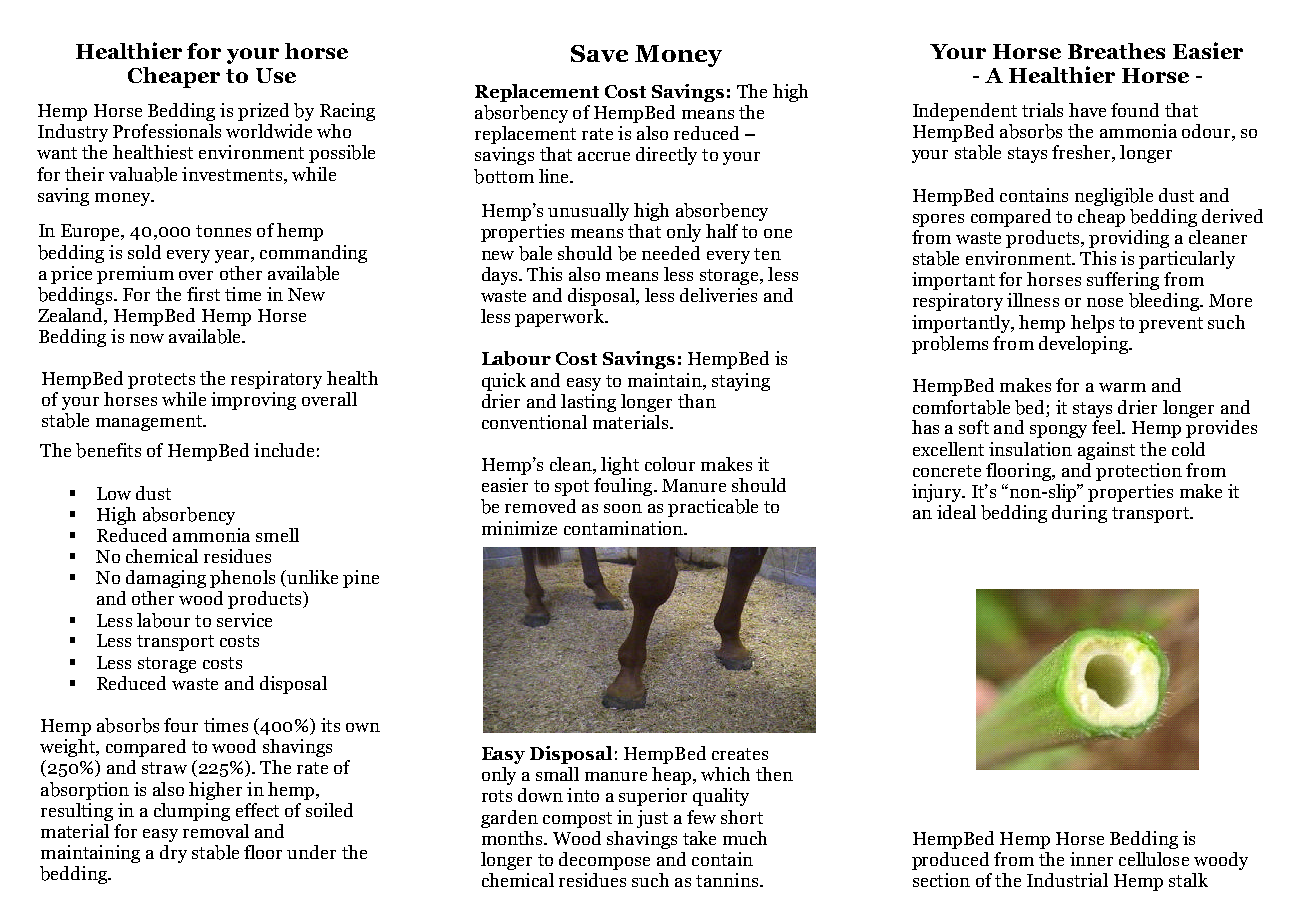 The image size is (1308, 924). Describe the element at coordinates (173, 854) in the screenshot. I see `dry` at that location.
